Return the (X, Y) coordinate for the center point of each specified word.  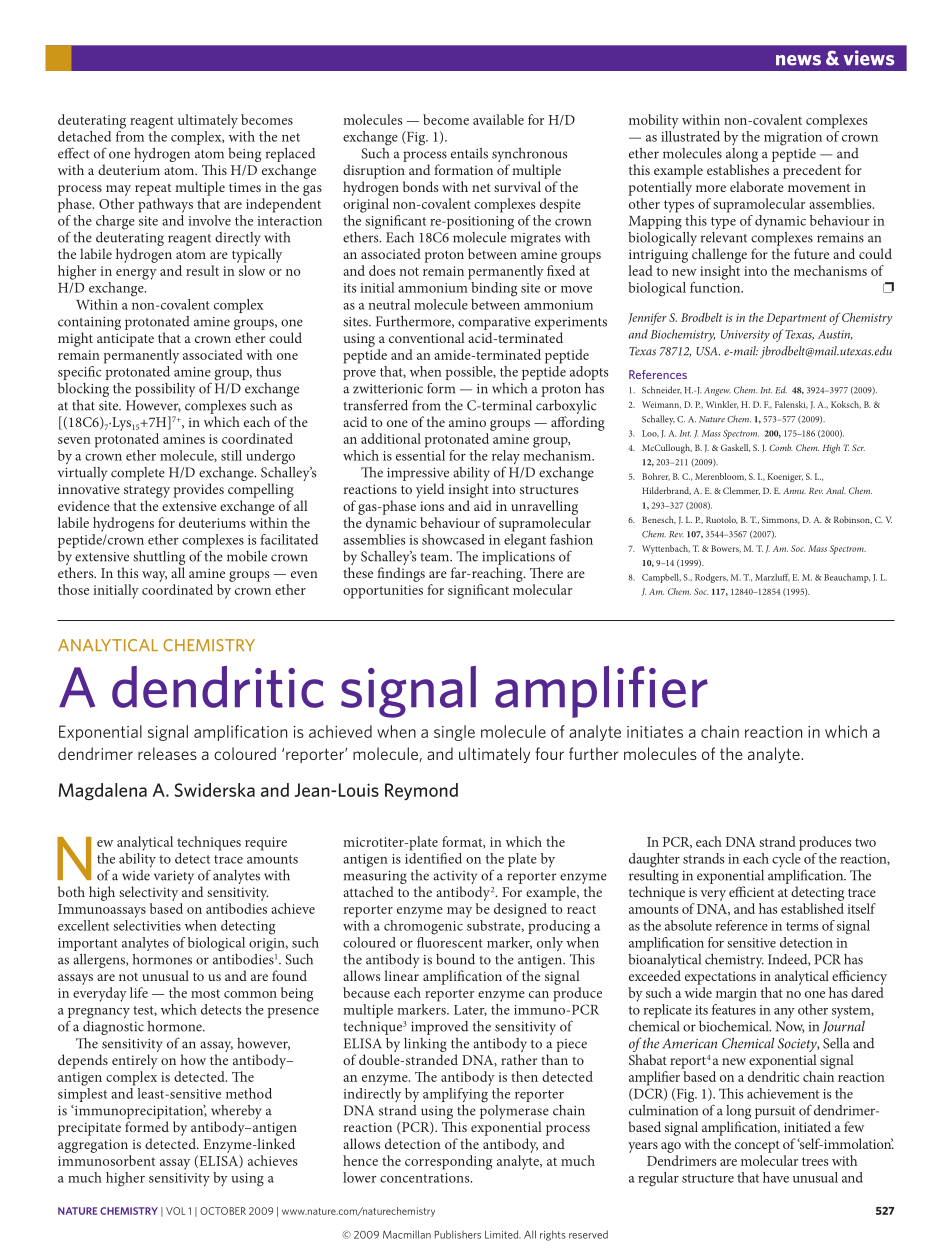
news (798, 60)
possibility (165, 390)
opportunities (383, 592)
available (498, 119)
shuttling (159, 559)
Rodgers (711, 578)
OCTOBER (223, 1211)
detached (84, 136)
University (745, 336)
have (776, 1177)
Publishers (458, 1234)
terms (802, 926)
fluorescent (450, 941)
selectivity (148, 893)
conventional (427, 337)
